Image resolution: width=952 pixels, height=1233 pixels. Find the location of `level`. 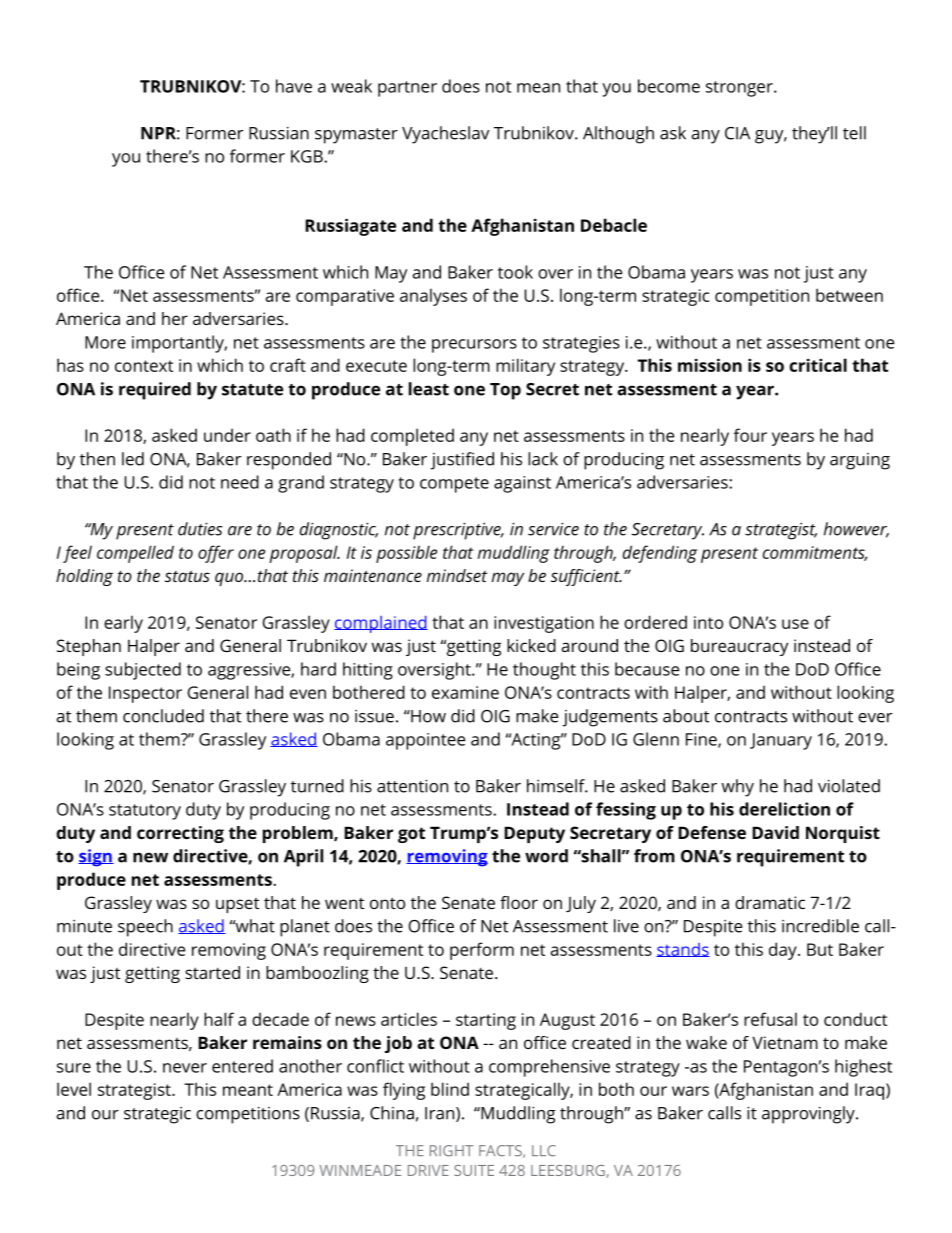

level is located at coordinates (74, 1089).
